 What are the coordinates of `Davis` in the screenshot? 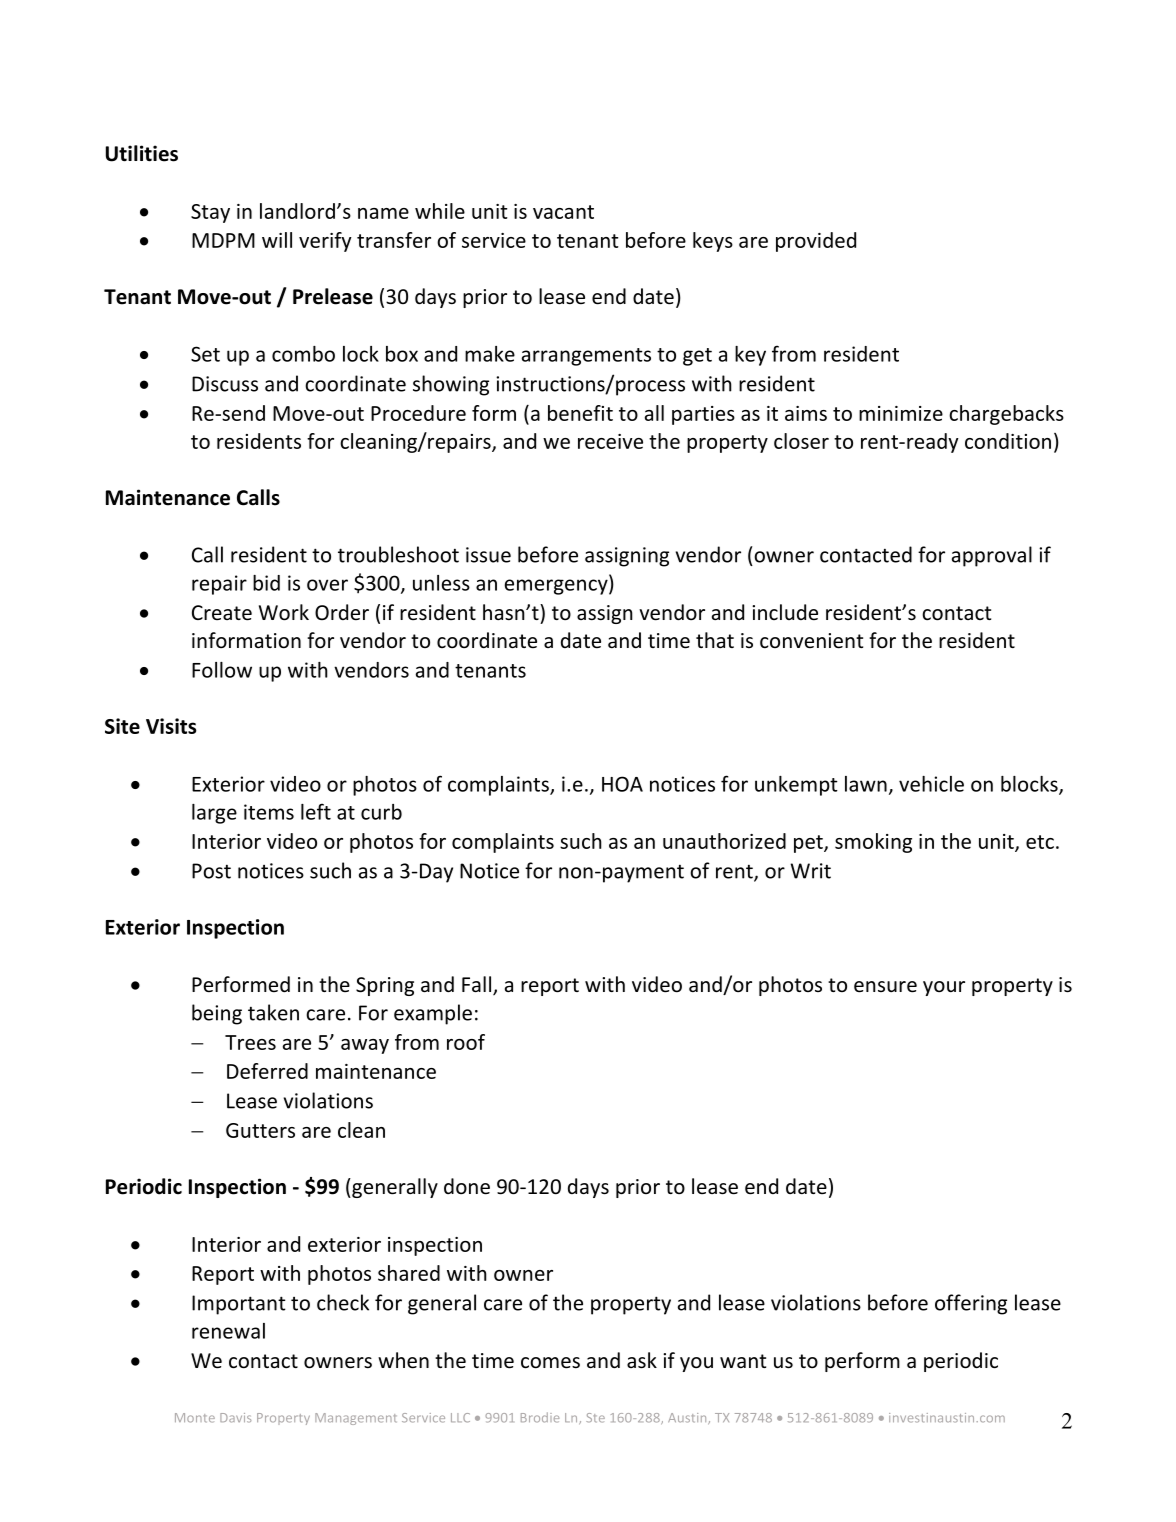 It's located at (235, 1418).
